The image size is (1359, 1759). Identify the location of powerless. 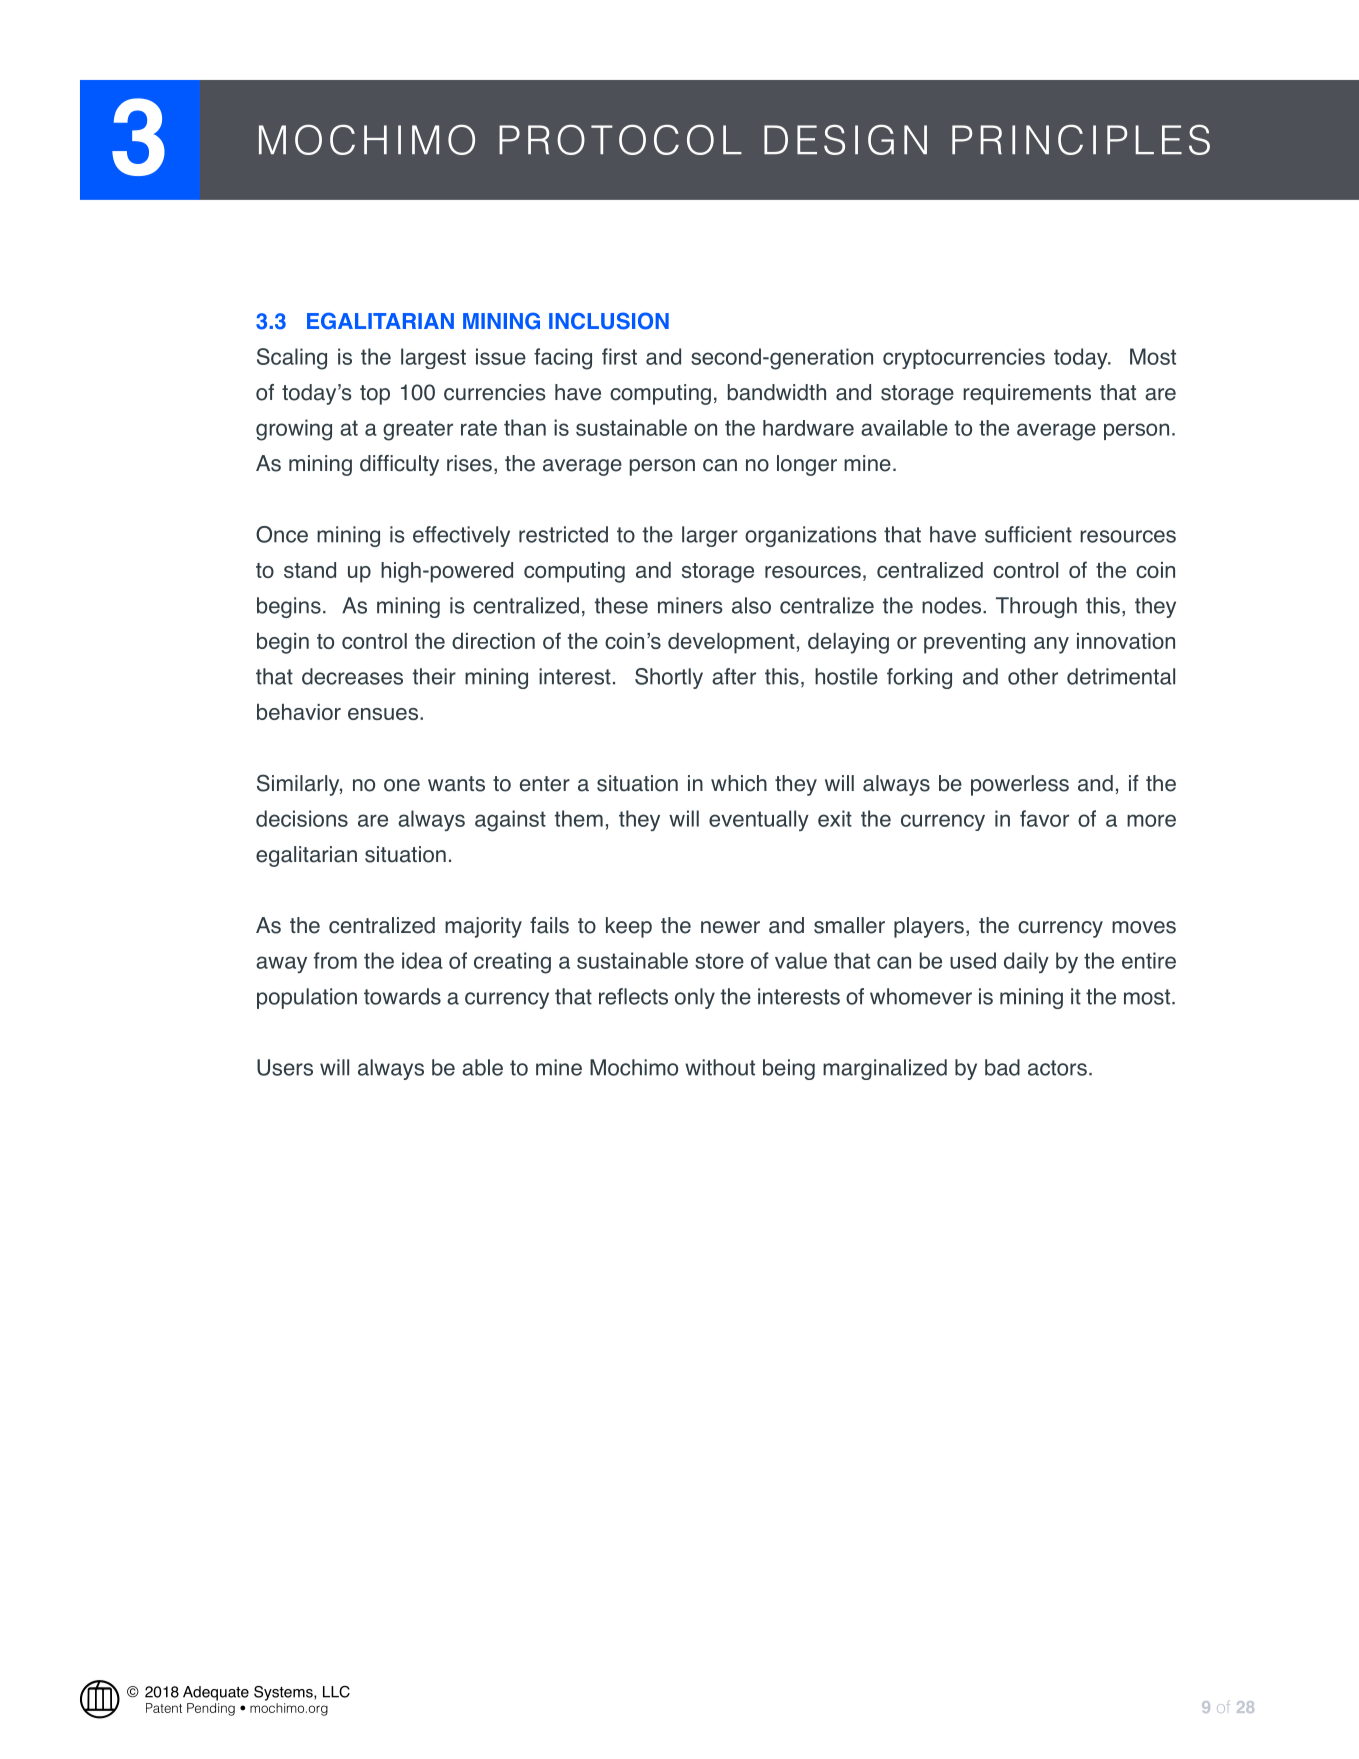
(1020, 785).
